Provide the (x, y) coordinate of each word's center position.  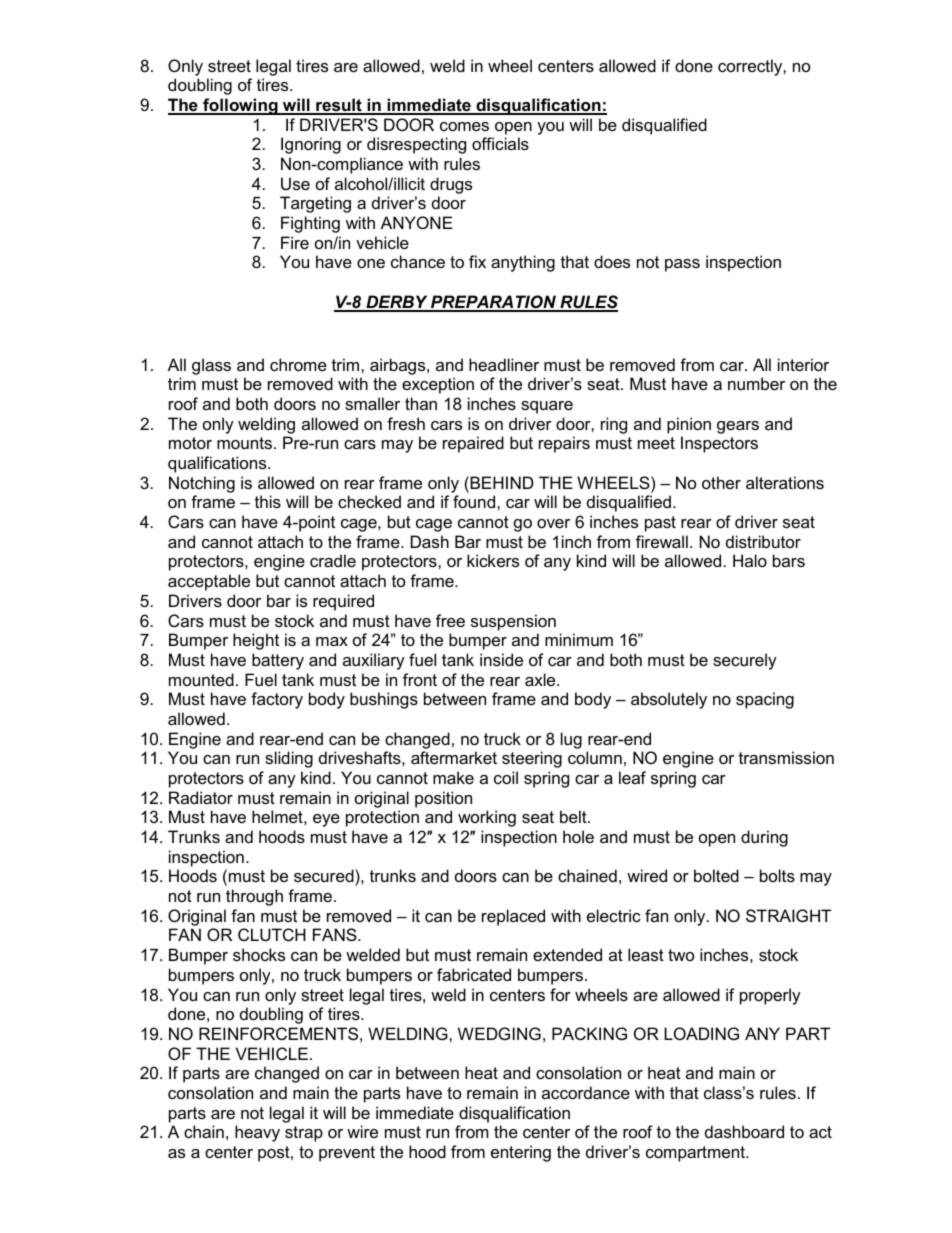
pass (682, 265)
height (256, 641)
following (240, 106)
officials (500, 143)
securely (745, 661)
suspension (513, 622)
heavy (257, 1133)
